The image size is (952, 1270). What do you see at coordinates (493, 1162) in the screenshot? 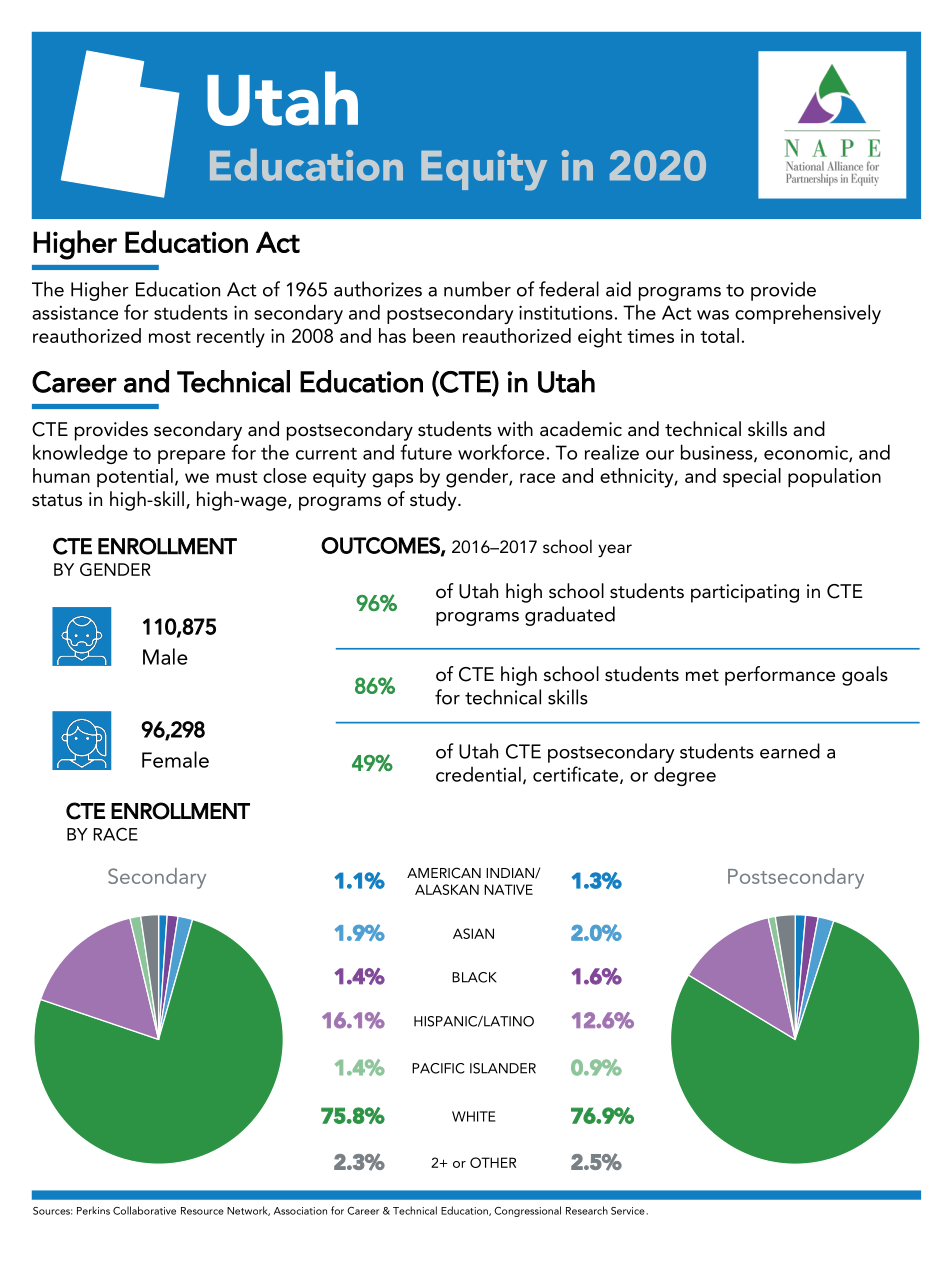
I see `OTHER` at bounding box center [493, 1162].
